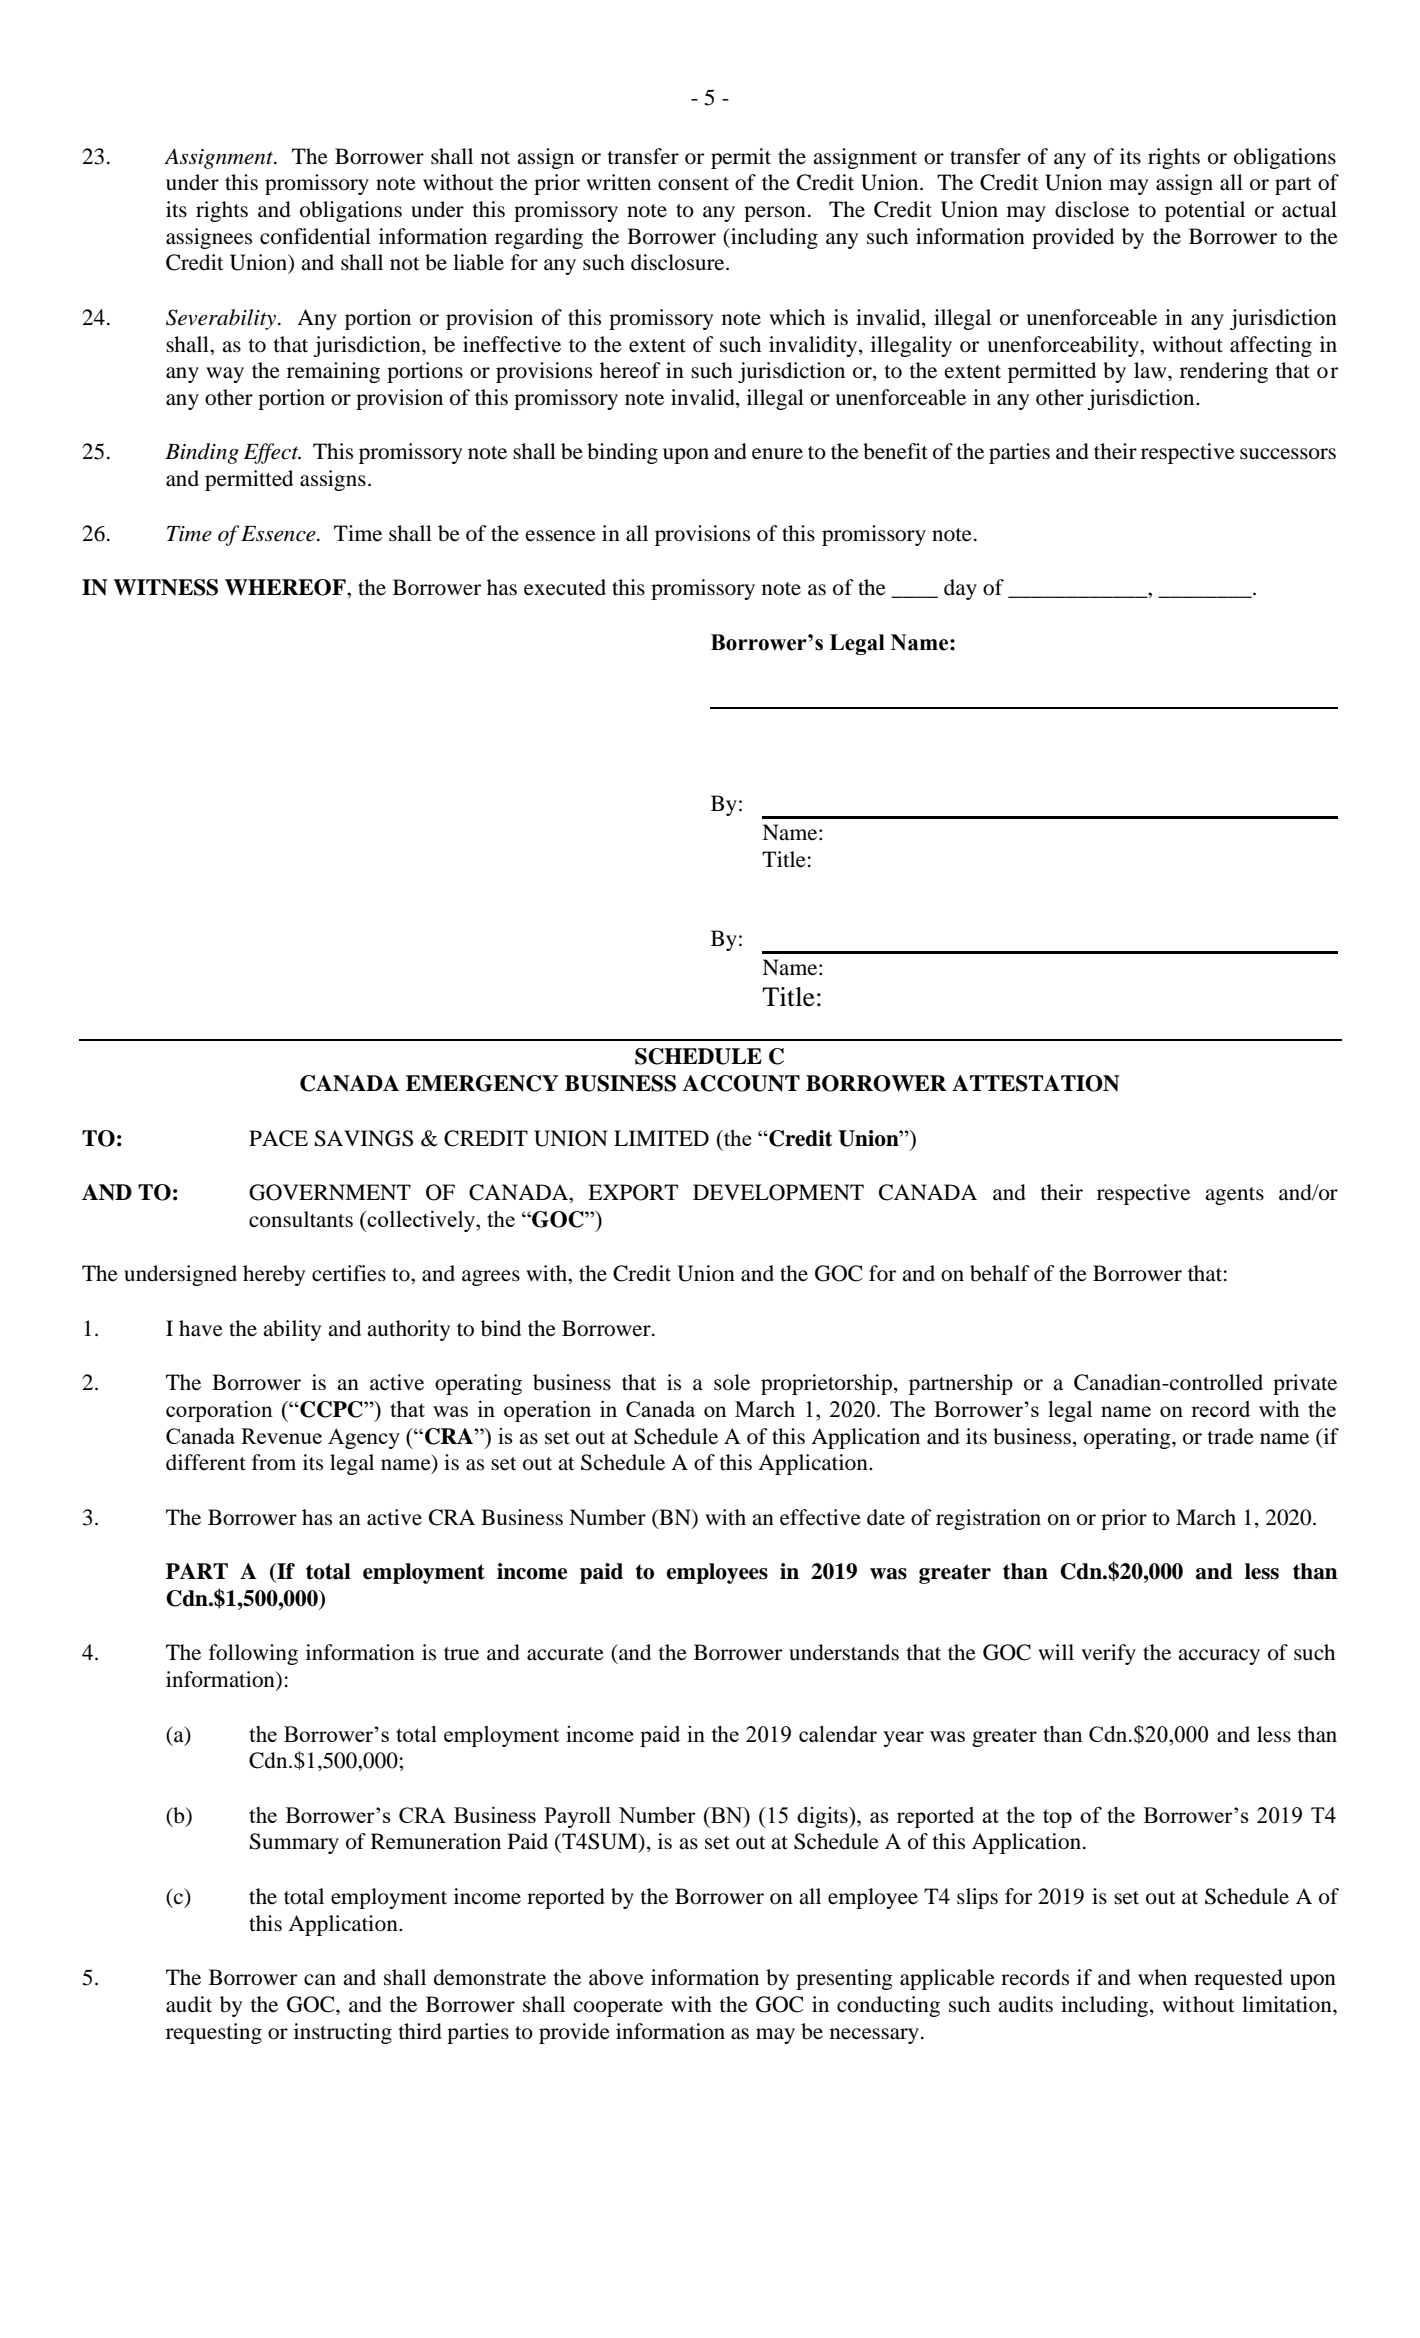  Describe the element at coordinates (1205, 211) in the image. I see `potential` at that location.
